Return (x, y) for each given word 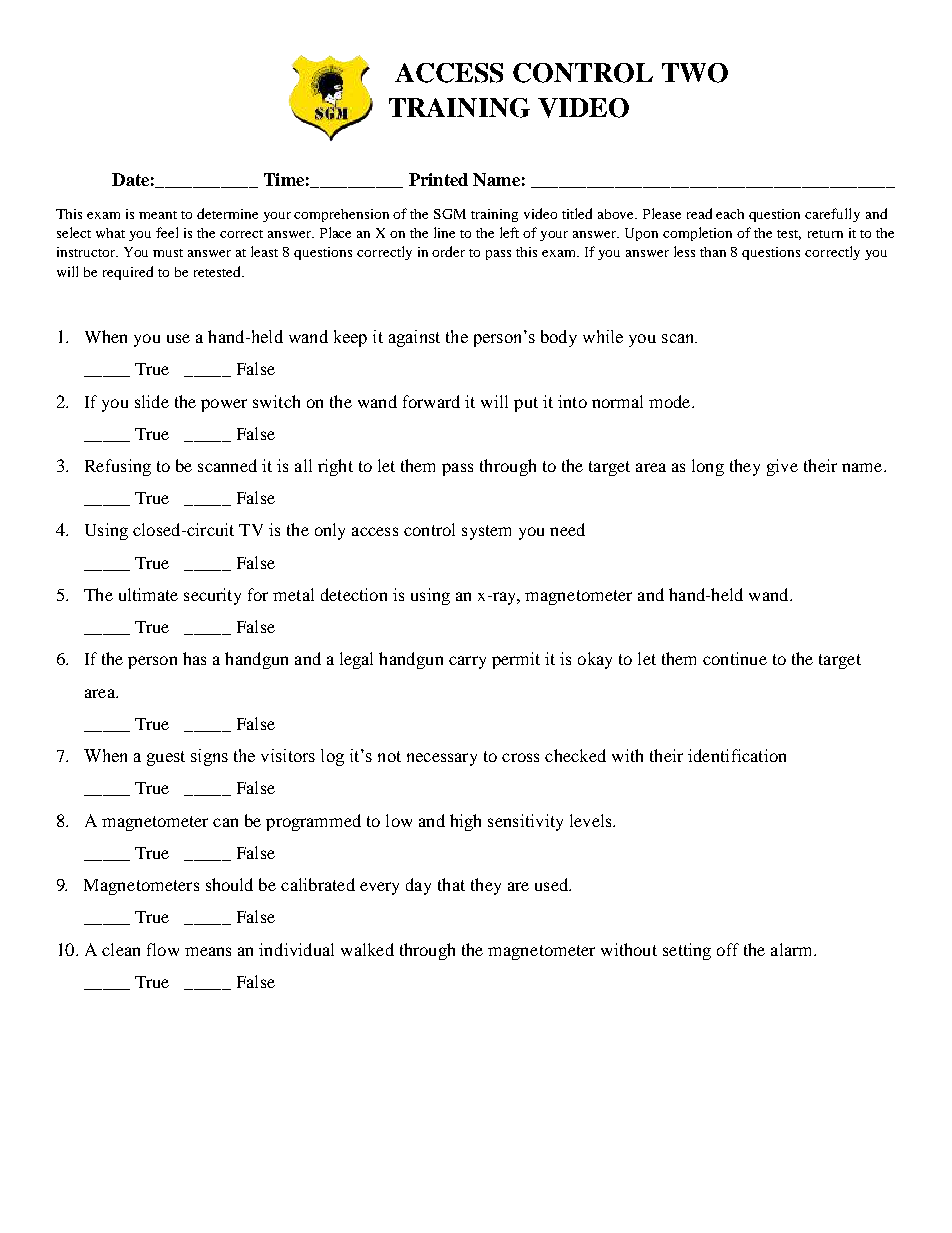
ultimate (148, 594)
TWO (695, 73)
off (728, 949)
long (708, 467)
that (451, 884)
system (486, 532)
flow (163, 949)
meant (158, 215)
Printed (438, 179)
